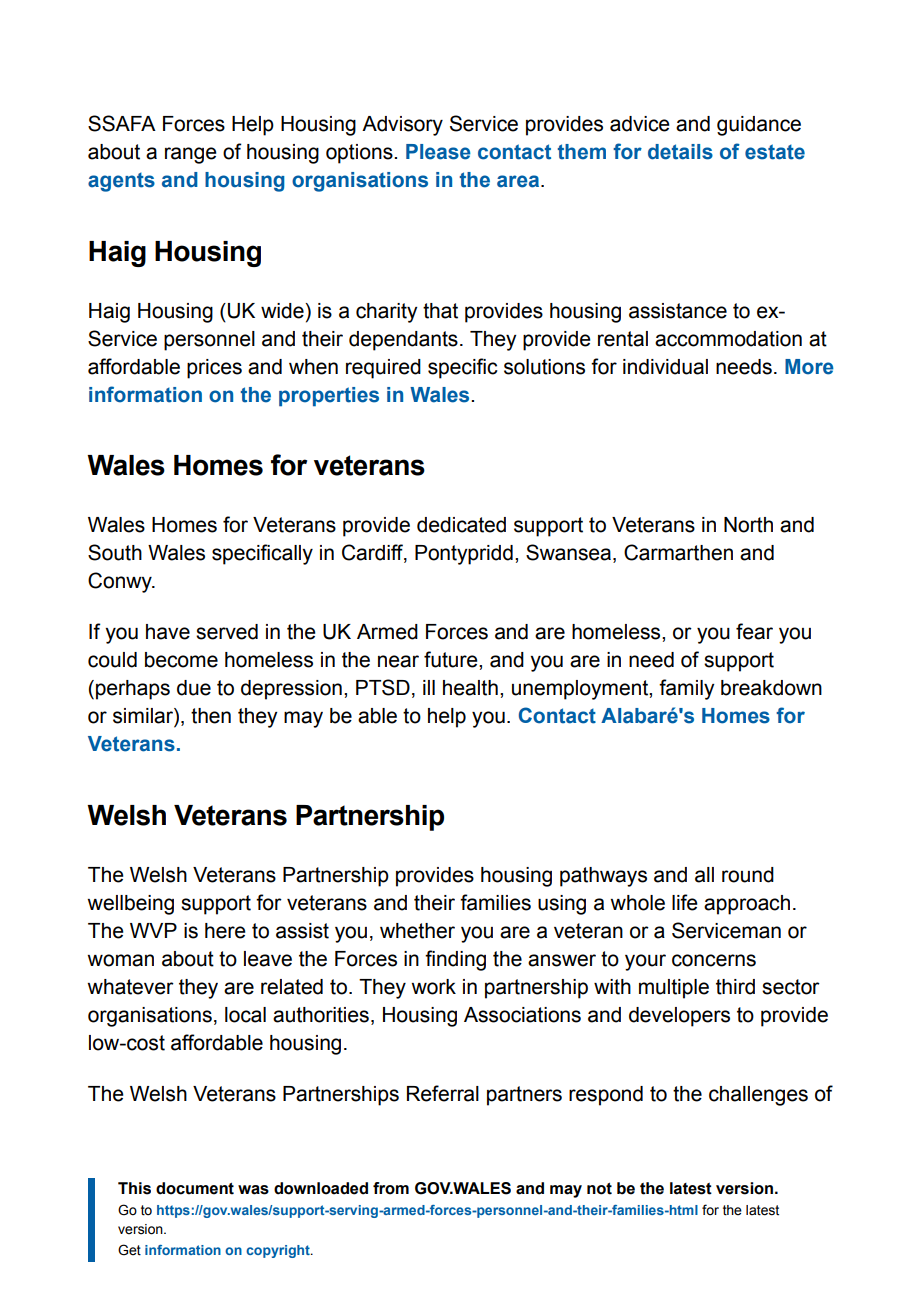 Image resolution: width=924 pixels, height=1308 pixels. What do you see at coordinates (680, 152) in the screenshot?
I see `details` at bounding box center [680, 152].
